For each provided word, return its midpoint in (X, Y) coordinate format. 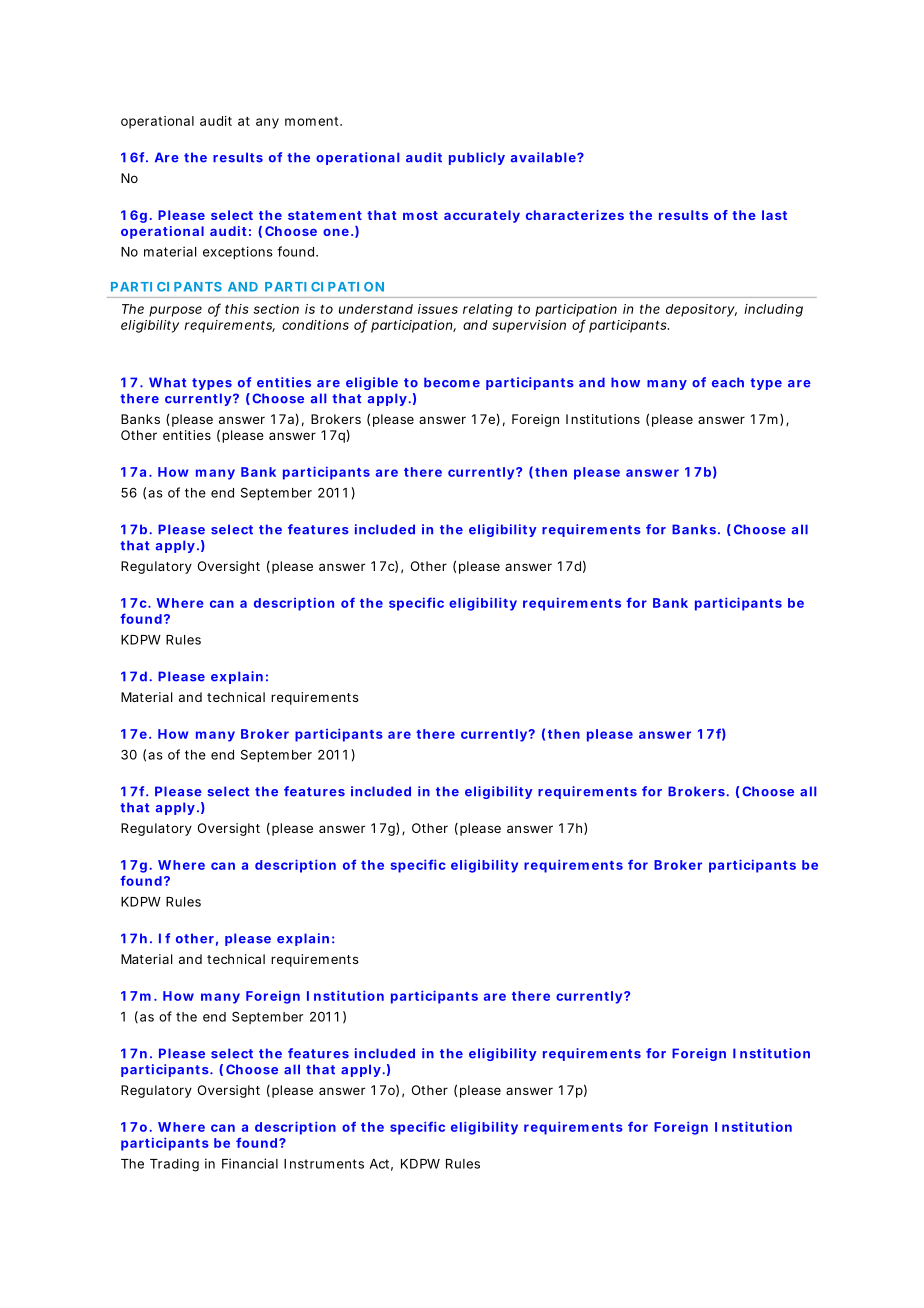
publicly (477, 158)
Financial (250, 1163)
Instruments (324, 1164)
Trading (174, 1165)
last (774, 215)
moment (313, 121)
